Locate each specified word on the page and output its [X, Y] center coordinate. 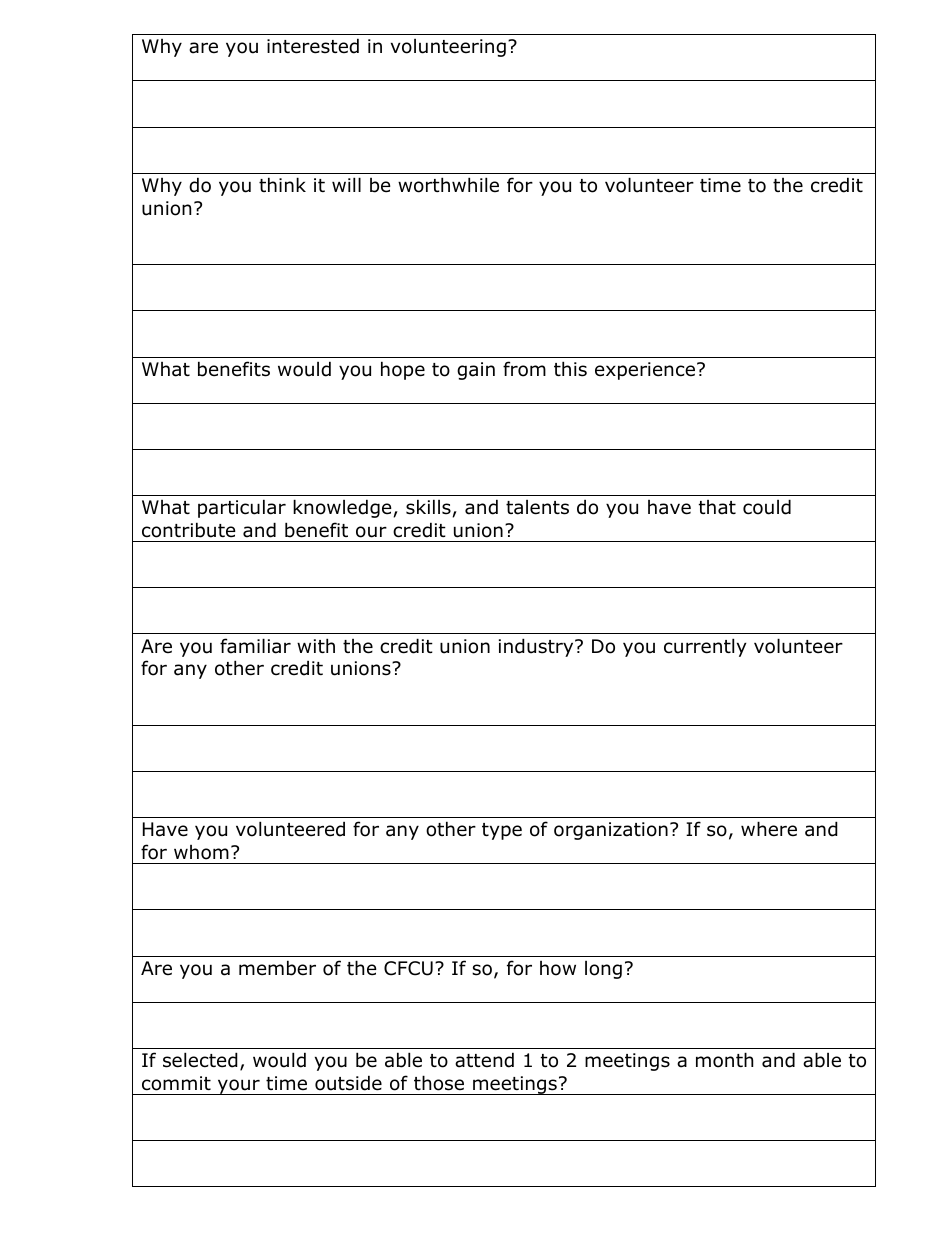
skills [428, 507]
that [717, 507]
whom [201, 852]
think [282, 184]
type [502, 831]
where [769, 829]
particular [242, 508]
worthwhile [448, 185]
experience [645, 371]
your [239, 1087]
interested [313, 46]
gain [476, 371]
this [570, 369]
